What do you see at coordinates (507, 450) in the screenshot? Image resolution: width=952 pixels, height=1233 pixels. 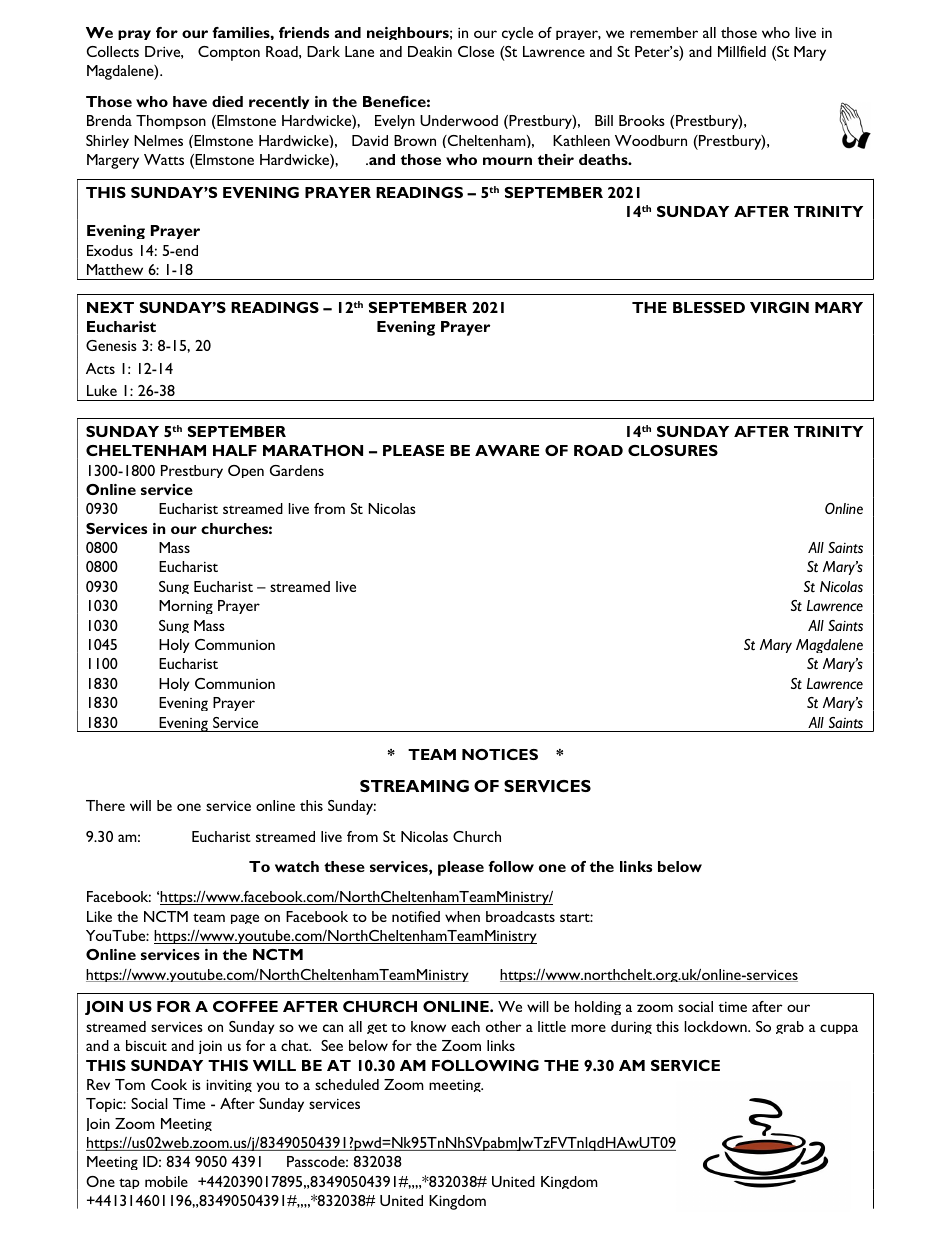 I see `AWARE` at bounding box center [507, 450].
